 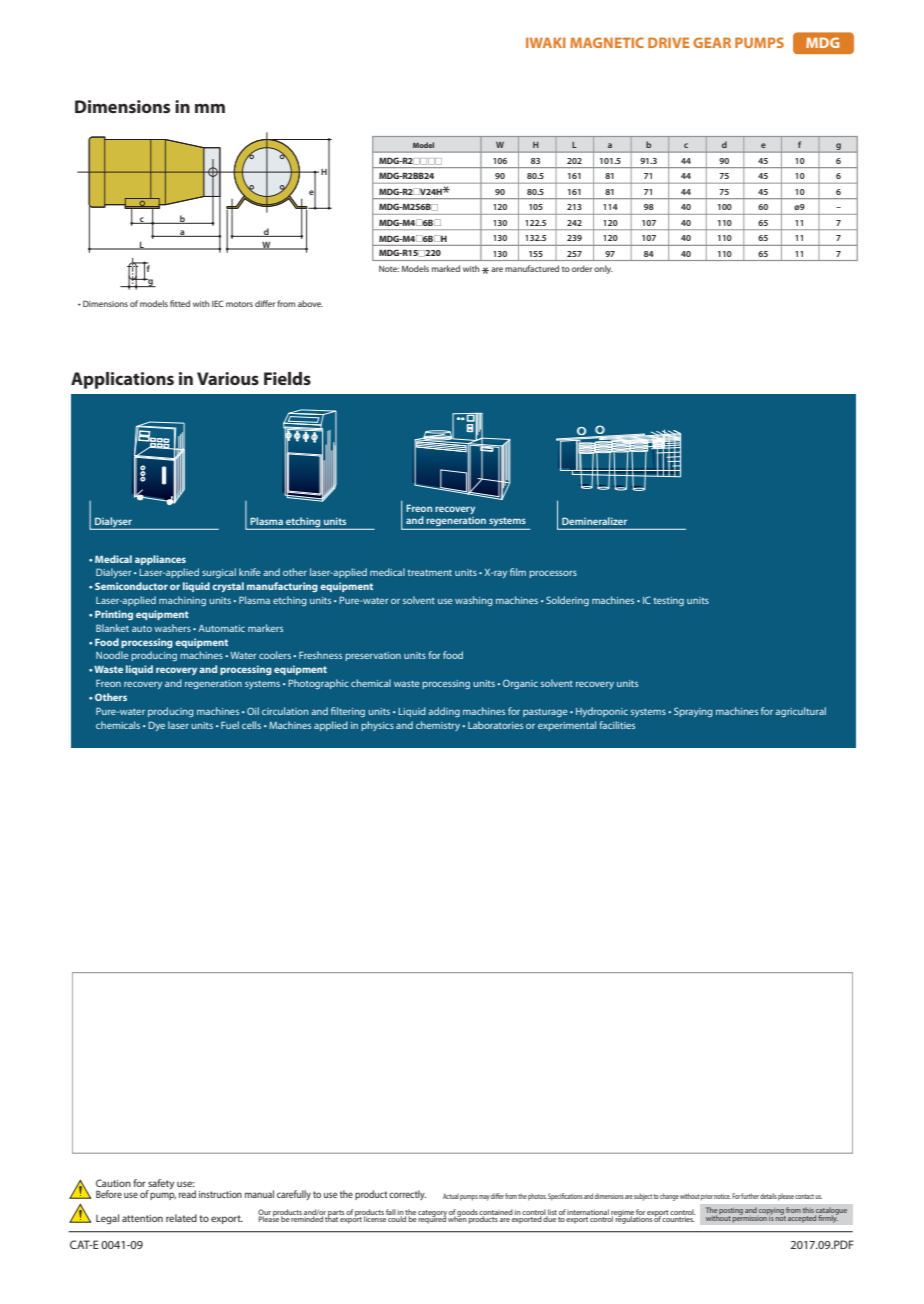 What do you see at coordinates (607, 42) in the image?
I see `MAGNETIC` at bounding box center [607, 42].
